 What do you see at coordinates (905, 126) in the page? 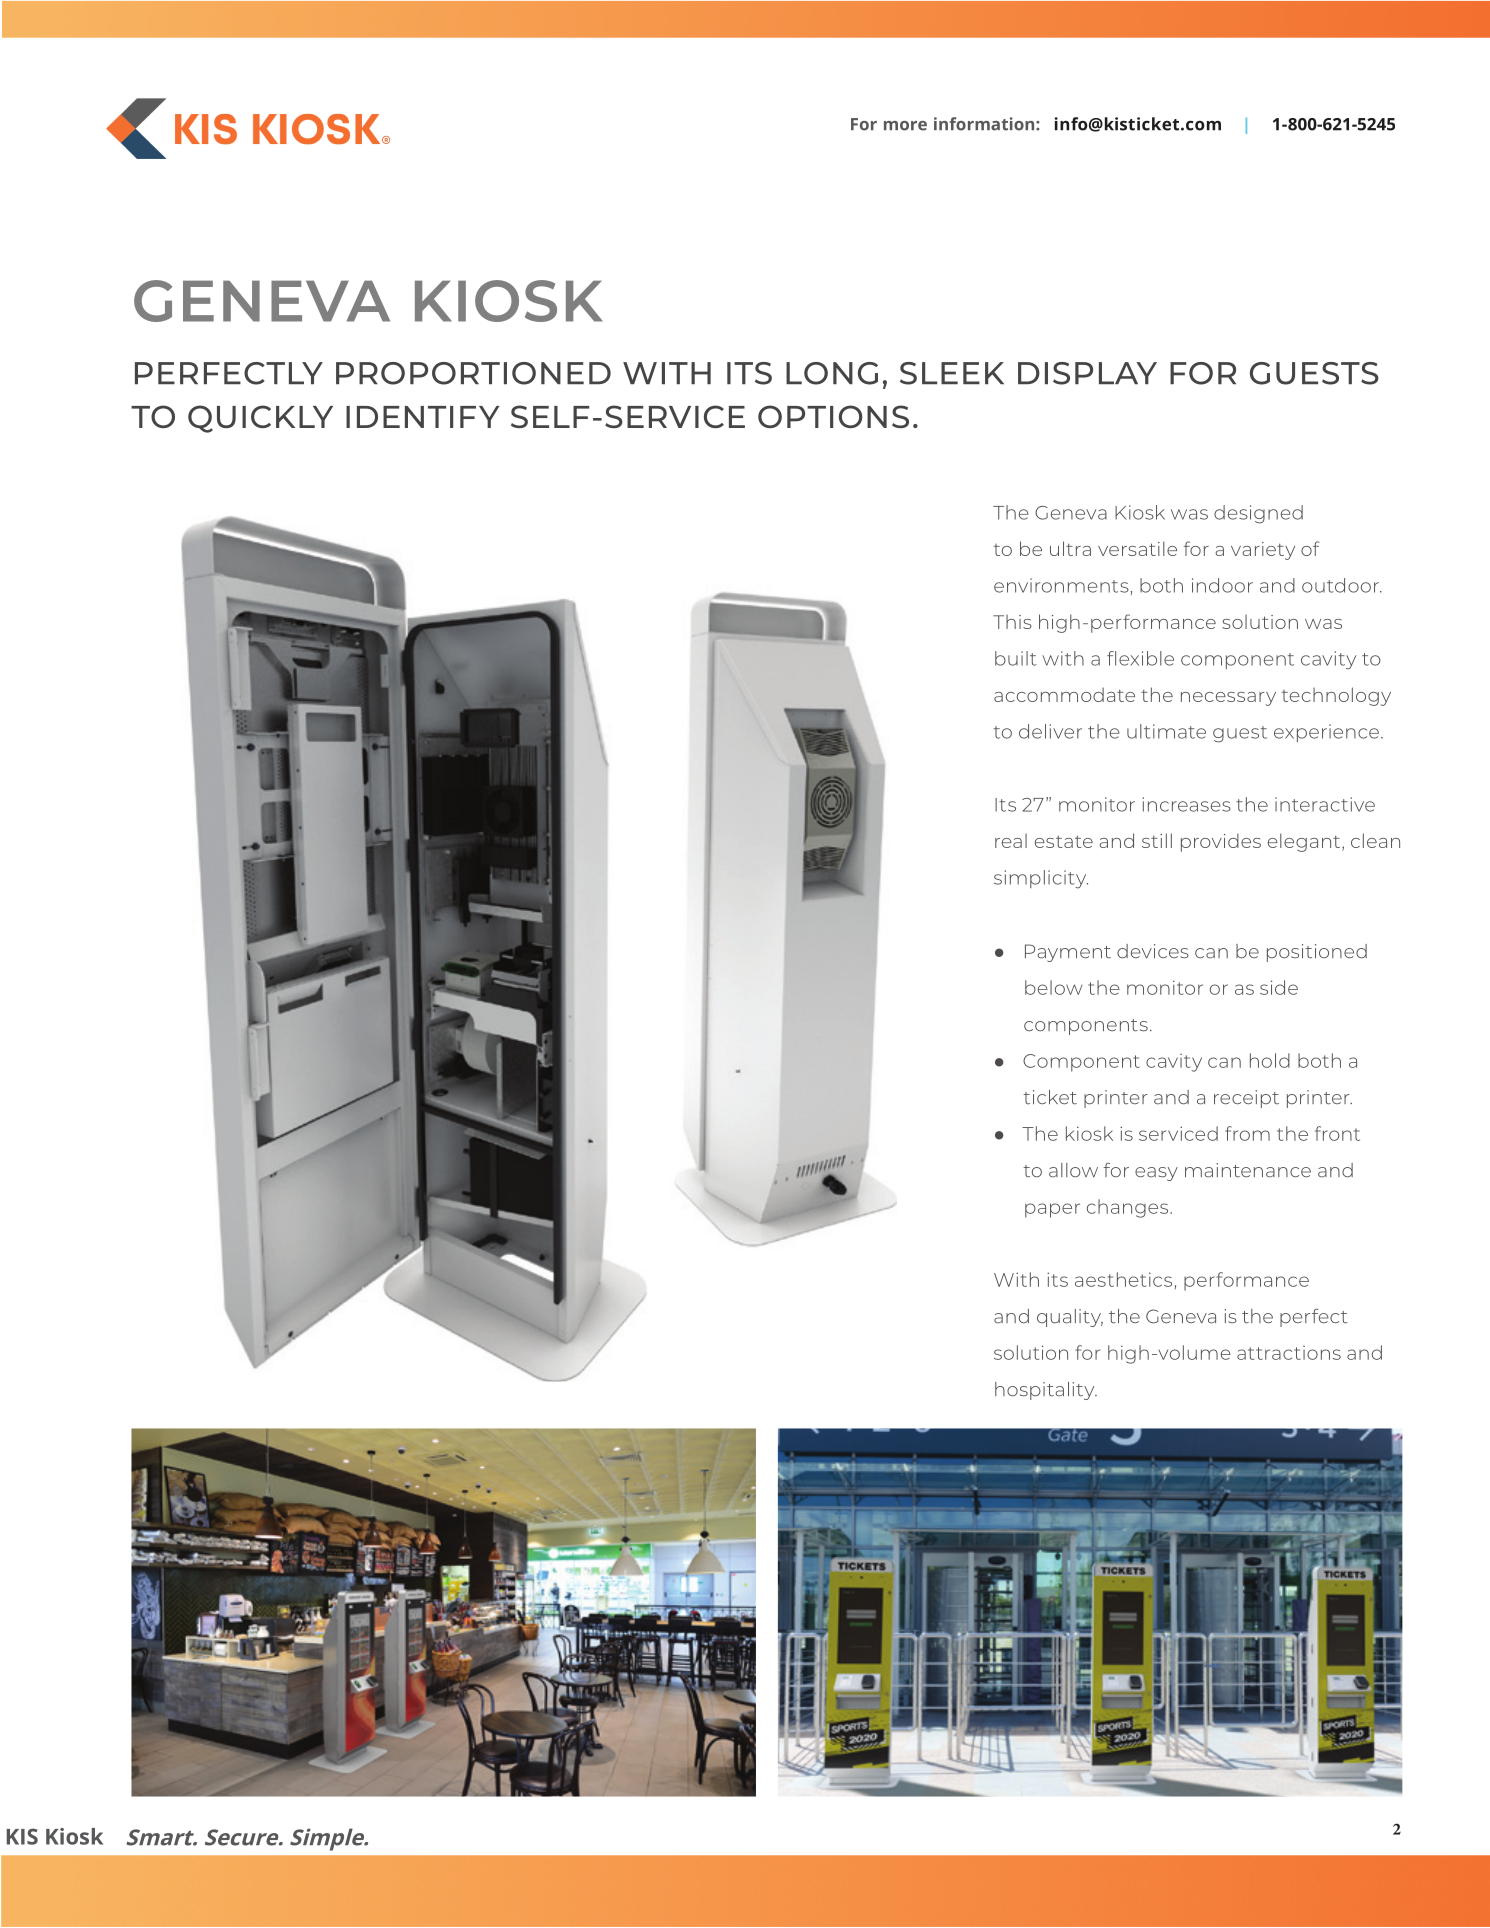
I see `more` at bounding box center [905, 126].
